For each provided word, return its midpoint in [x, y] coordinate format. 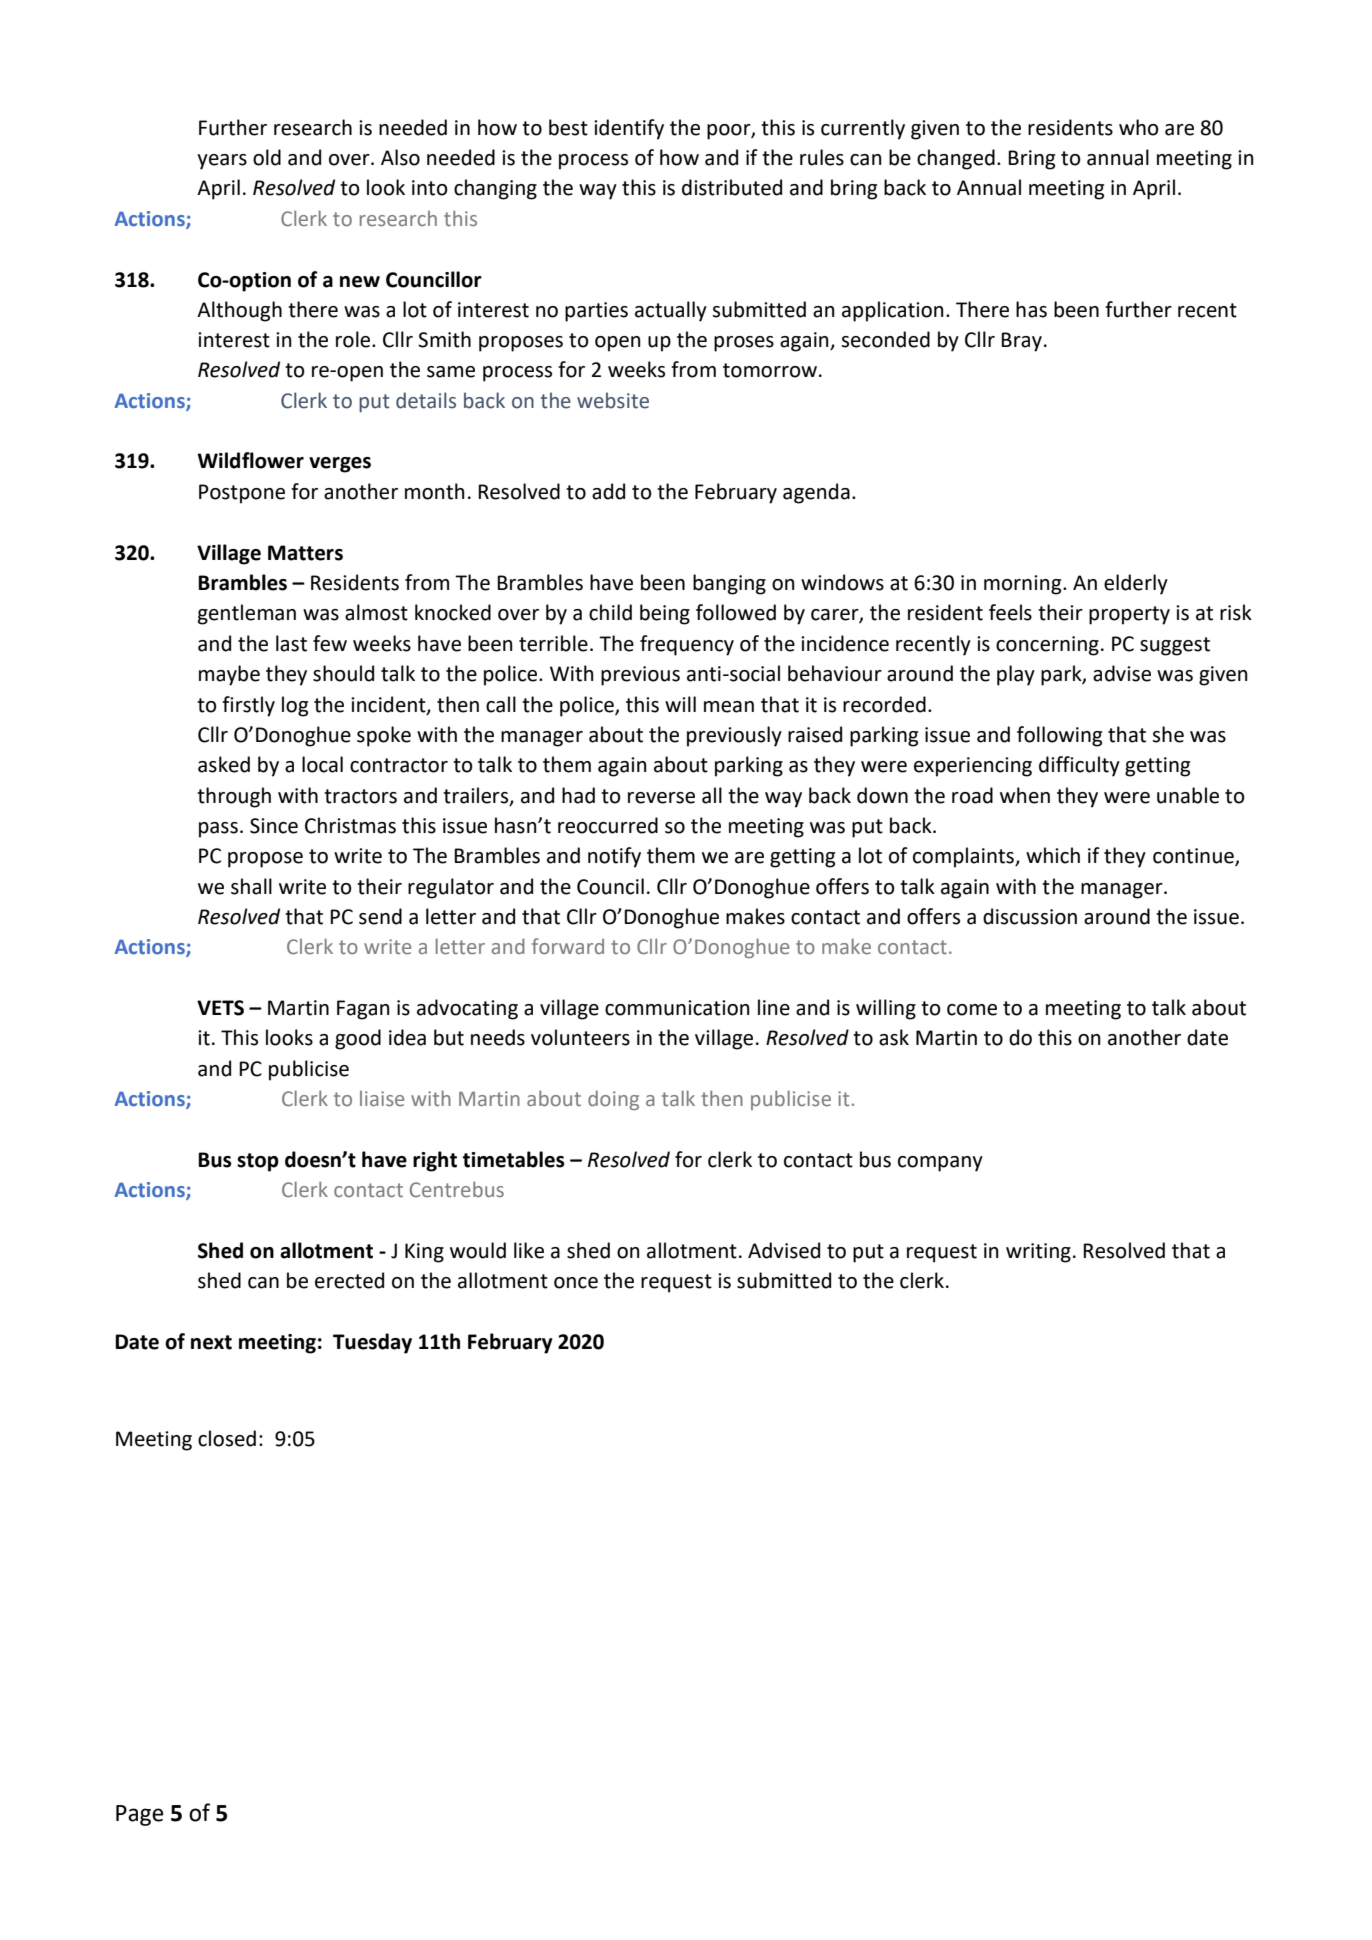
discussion [1030, 916]
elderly [1136, 584]
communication [677, 1008]
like [529, 1250]
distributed [732, 187]
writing [1038, 1253]
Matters [305, 553]
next [211, 1342]
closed [227, 1438]
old [267, 157]
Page [140, 1815]
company [940, 1164]
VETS [220, 1008]
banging [729, 584]
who [1139, 127]
